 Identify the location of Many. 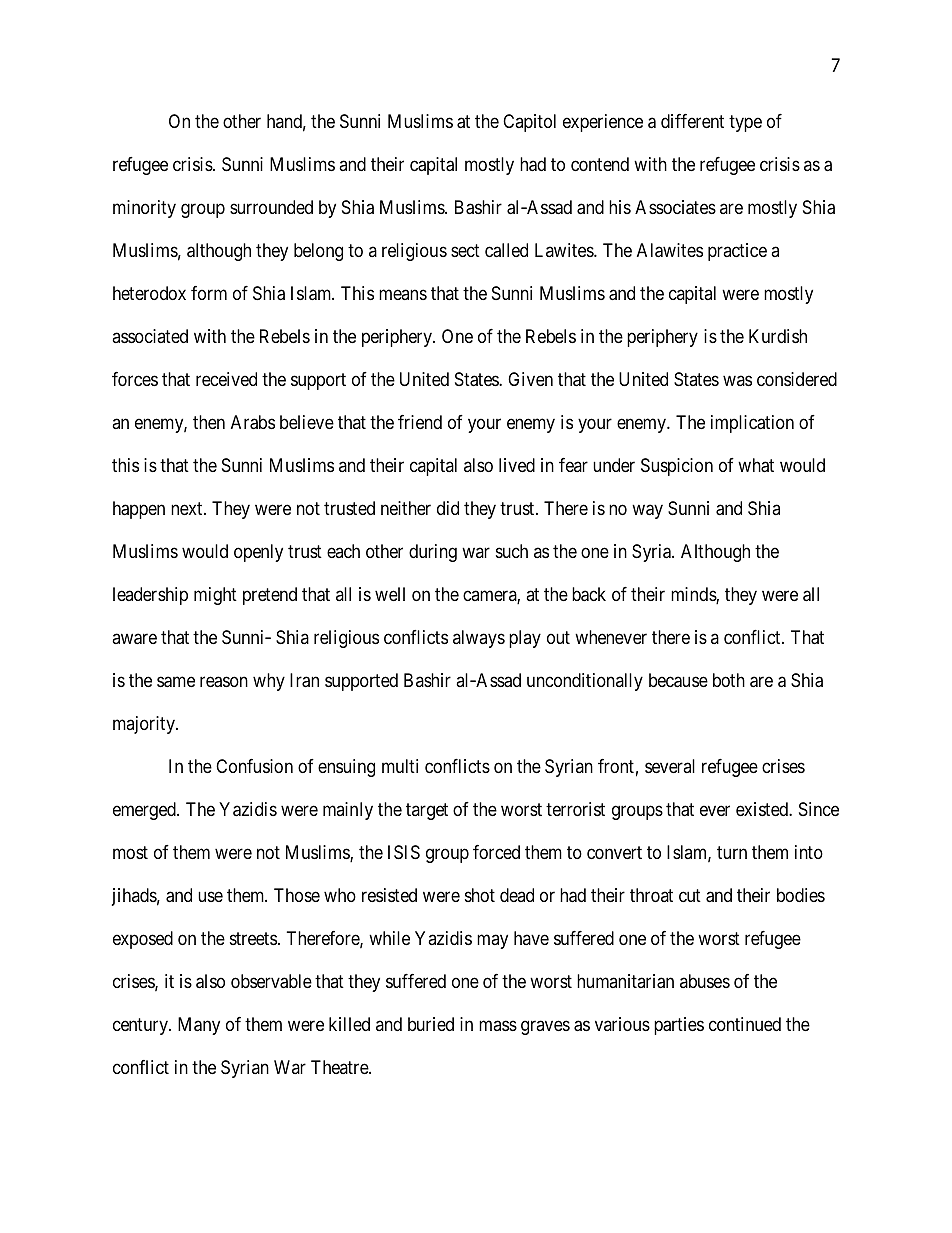
(199, 1026).
